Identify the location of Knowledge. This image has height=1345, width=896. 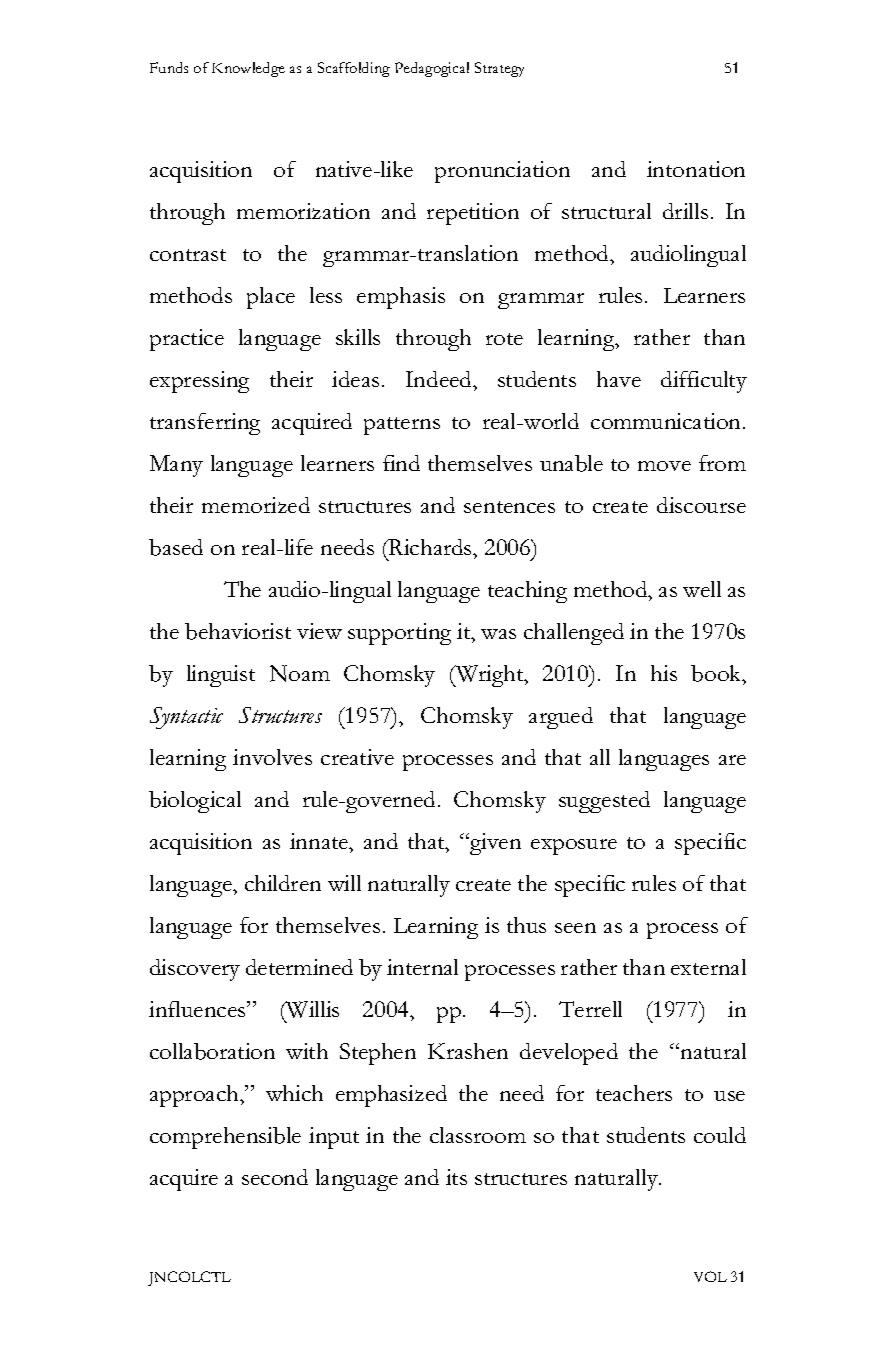
(248, 69).
